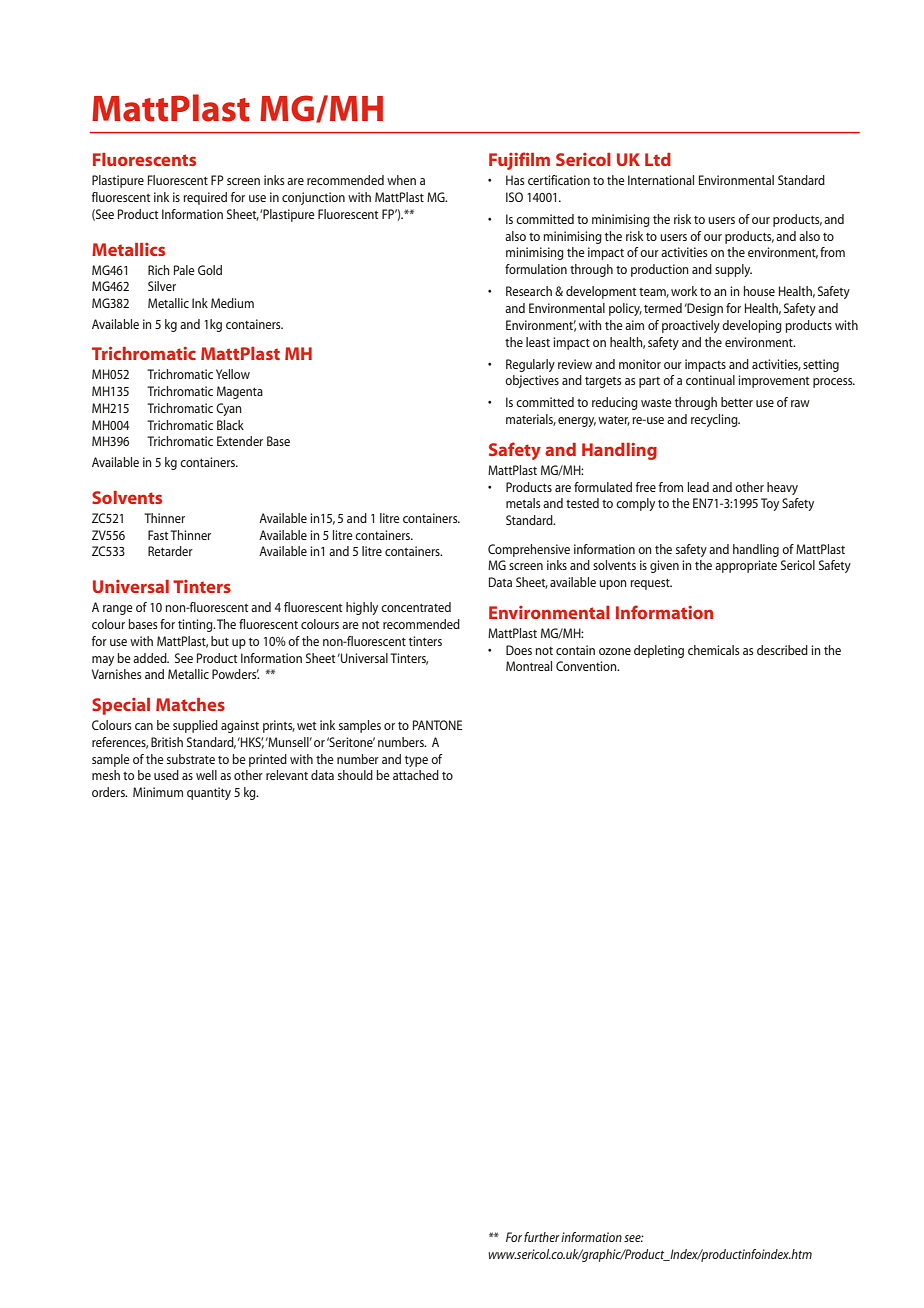 Image resolution: width=924 pixels, height=1308 pixels. I want to click on Fast, so click(158, 535).
